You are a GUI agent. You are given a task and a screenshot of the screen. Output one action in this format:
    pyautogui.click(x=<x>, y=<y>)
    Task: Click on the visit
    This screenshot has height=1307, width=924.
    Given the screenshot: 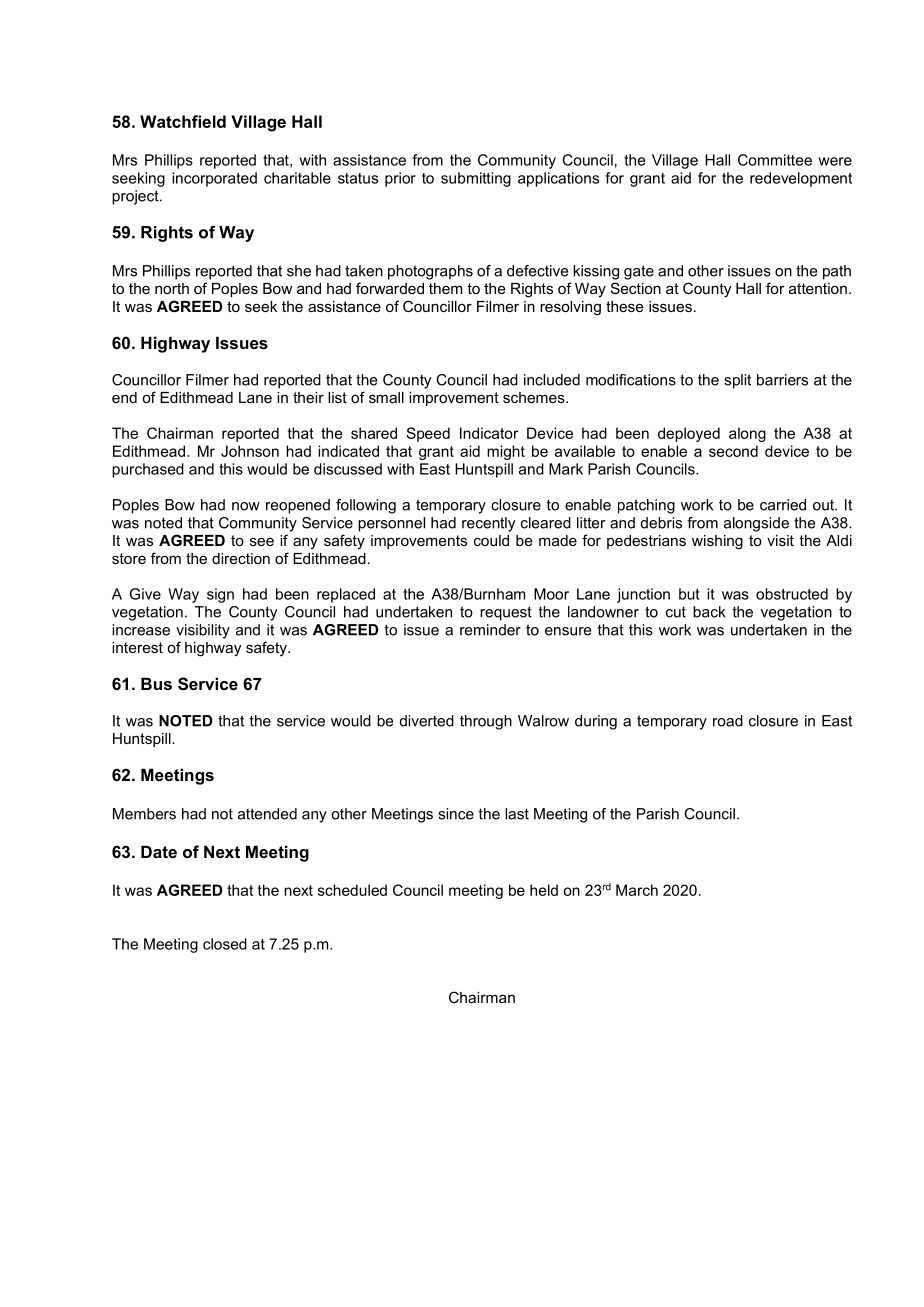 What is the action you would take?
    pyautogui.click(x=780, y=540)
